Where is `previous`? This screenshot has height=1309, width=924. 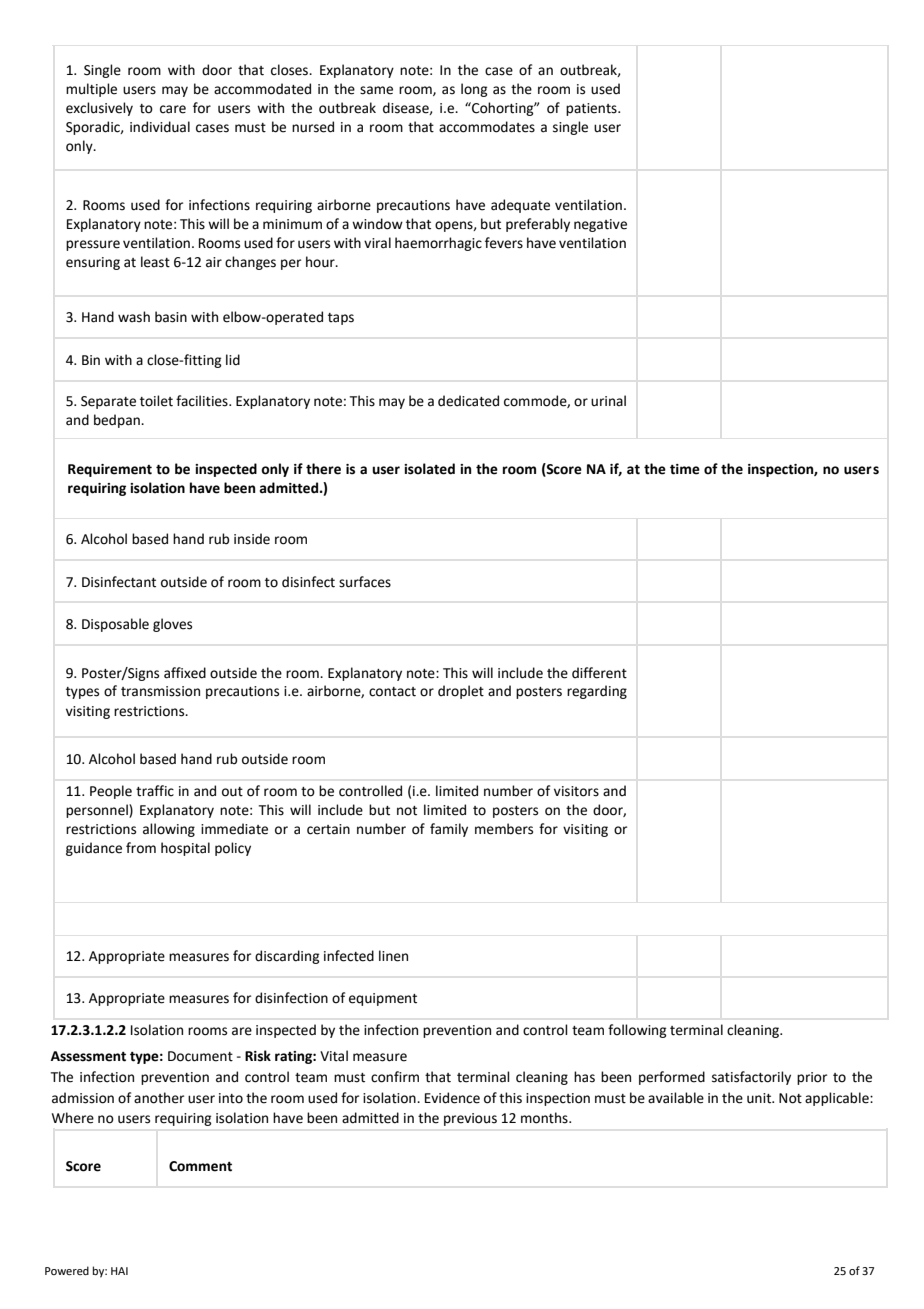 previous is located at coordinates (470, 1119).
